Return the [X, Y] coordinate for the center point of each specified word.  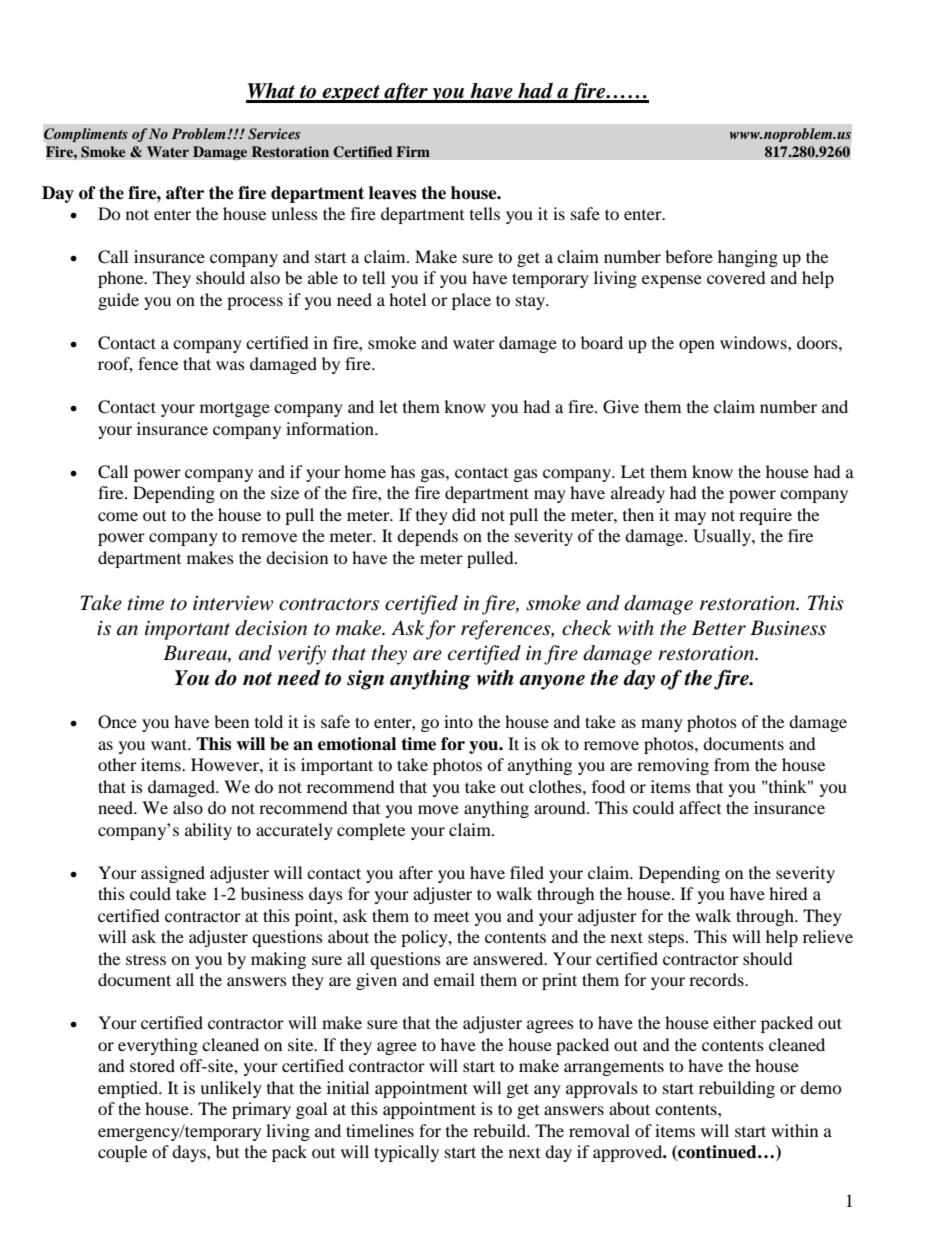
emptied [129, 1089]
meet [451, 917]
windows [754, 342]
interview [233, 603]
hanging [748, 258]
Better [719, 628]
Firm [413, 151]
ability [208, 831]
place [471, 301]
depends [427, 537]
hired [788, 893]
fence [158, 363]
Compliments [86, 135]
